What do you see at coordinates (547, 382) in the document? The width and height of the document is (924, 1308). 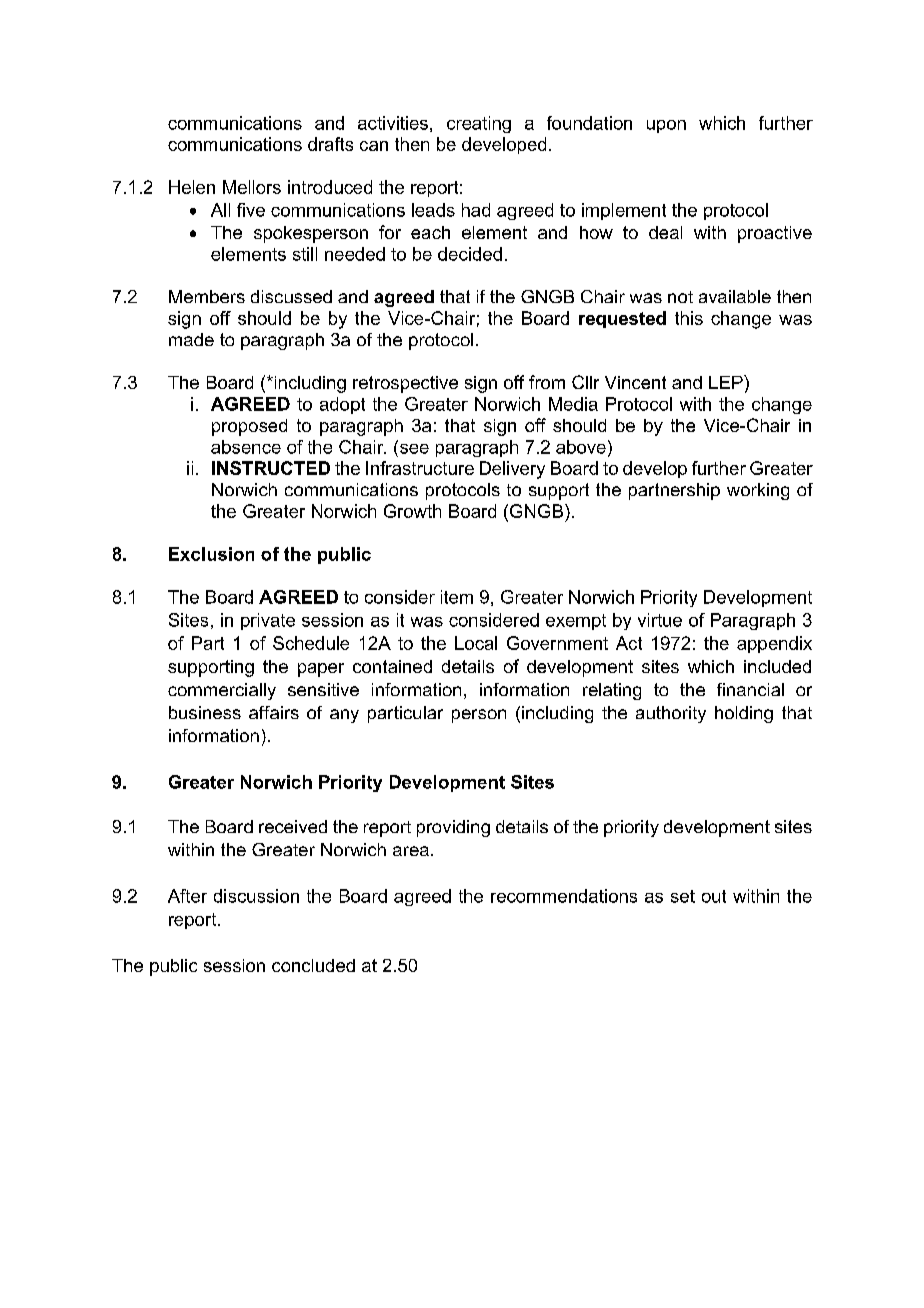 I see `from` at bounding box center [547, 382].
